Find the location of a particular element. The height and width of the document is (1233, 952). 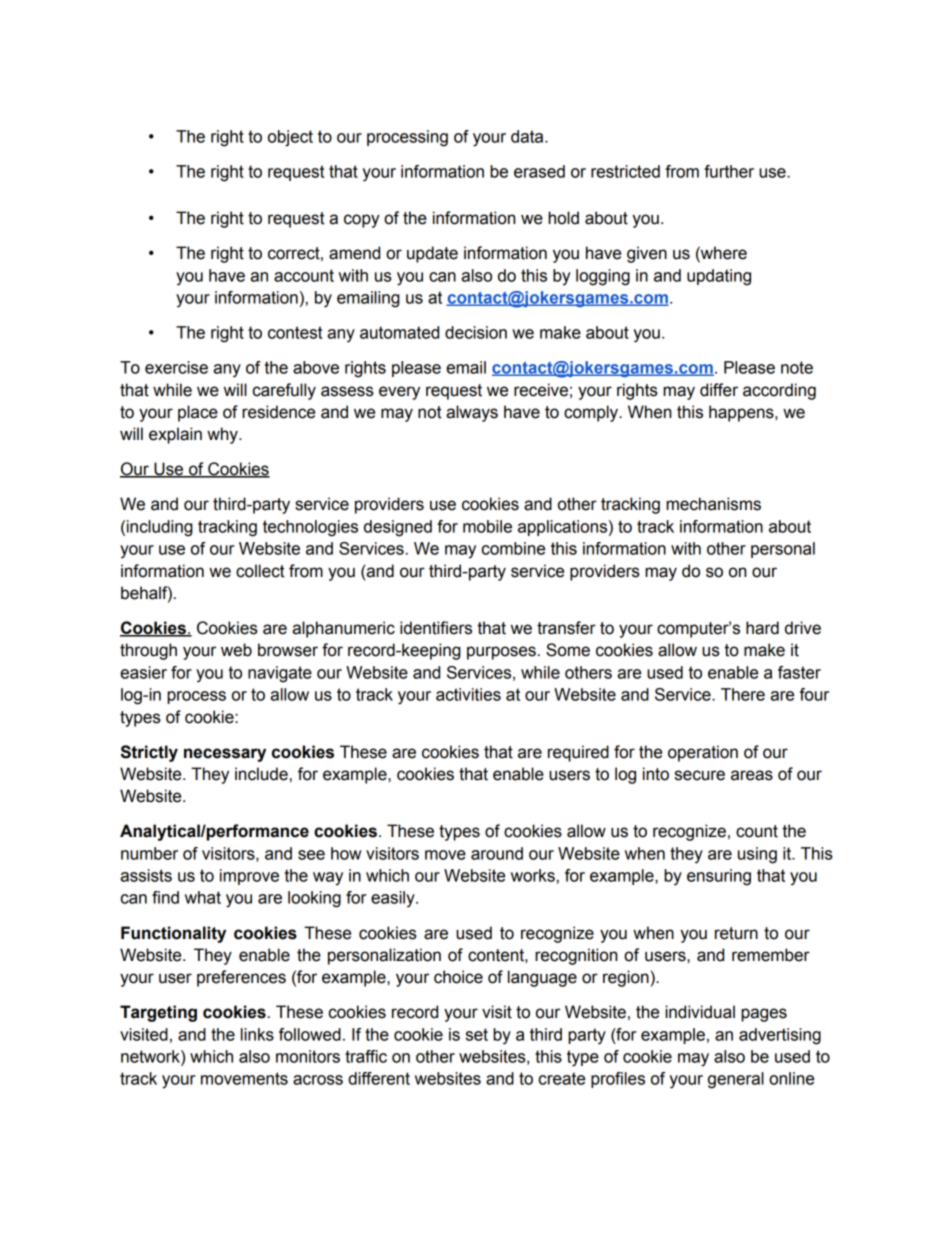

links is located at coordinates (257, 1034).
